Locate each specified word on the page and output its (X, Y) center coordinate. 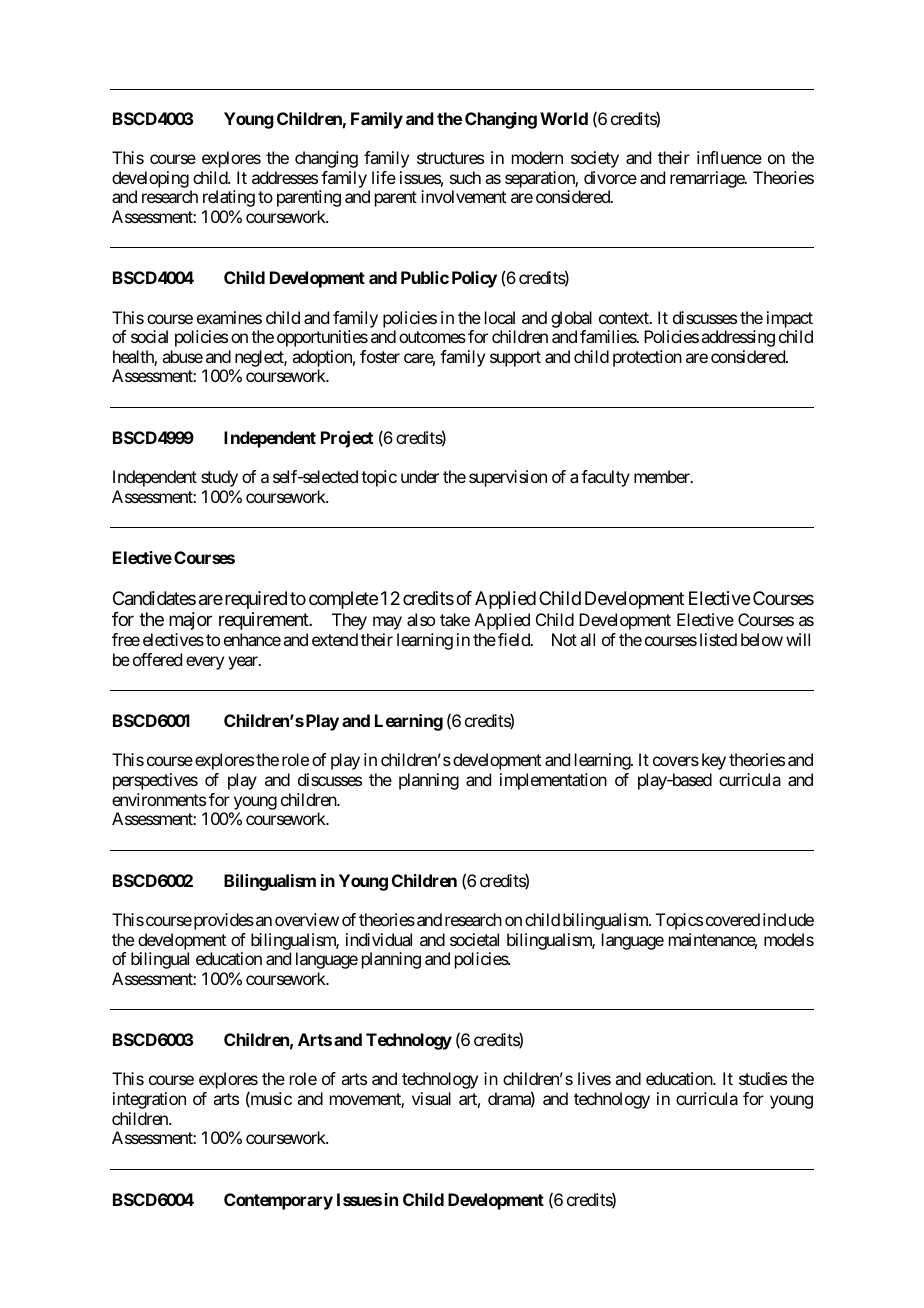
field (515, 639)
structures (450, 158)
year (244, 663)
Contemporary (278, 1201)
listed (718, 639)
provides (222, 921)
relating (229, 198)
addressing (738, 338)
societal (474, 939)
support (515, 359)
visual (431, 1098)
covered (733, 919)
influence (729, 157)
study (219, 478)
